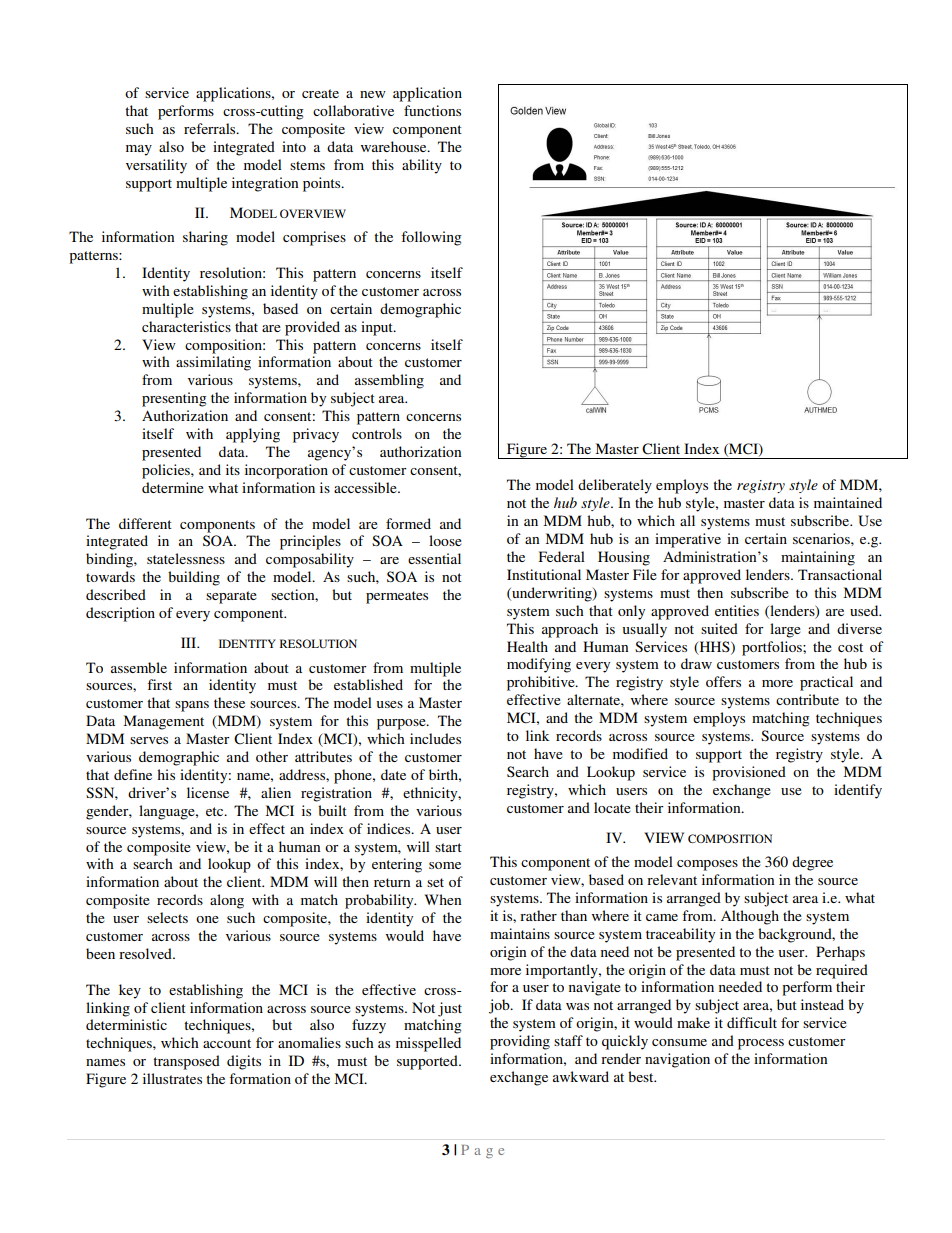 This document has height=1233, width=952. I want to click on building, so click(194, 578).
